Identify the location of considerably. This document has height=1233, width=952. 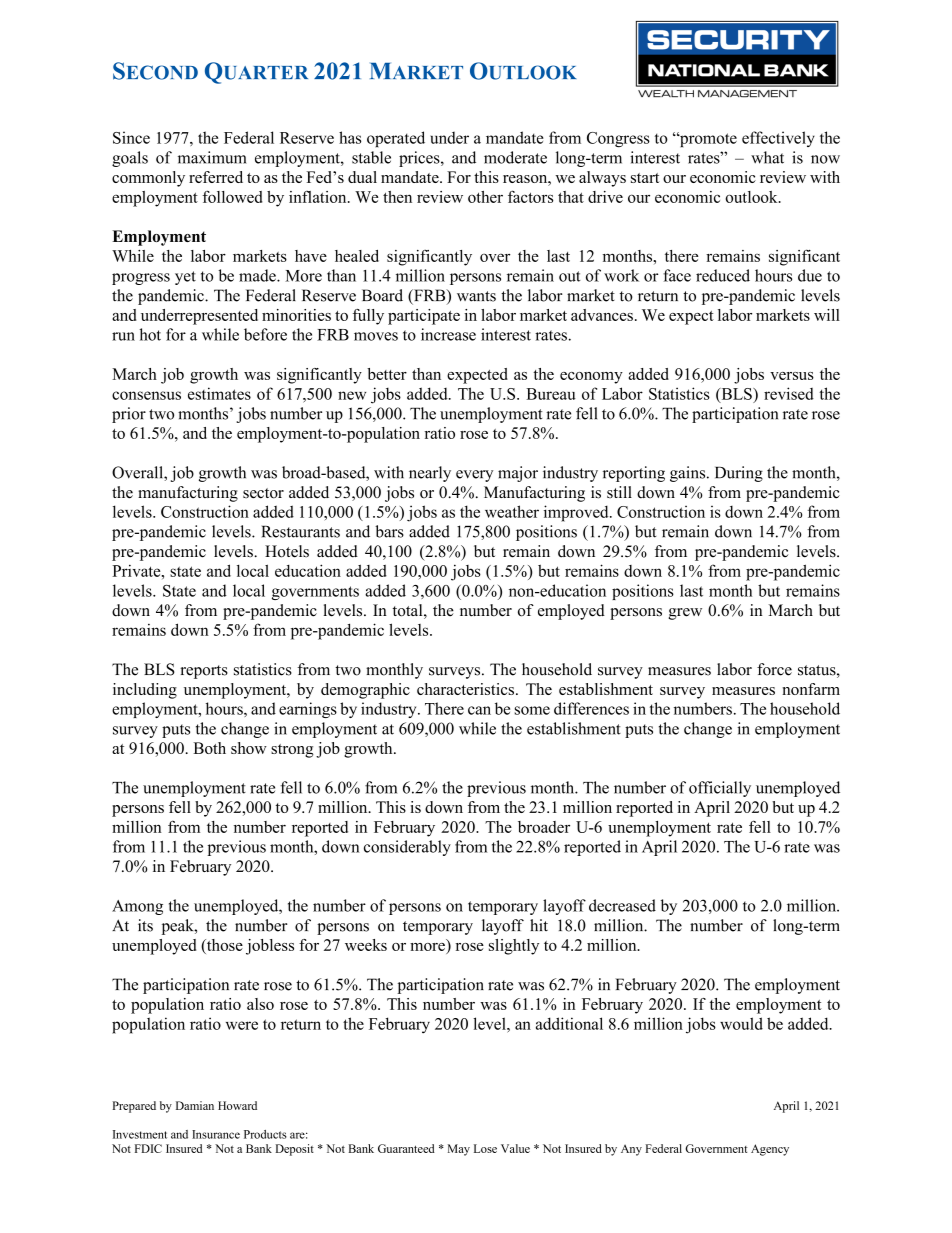
(407, 848).
